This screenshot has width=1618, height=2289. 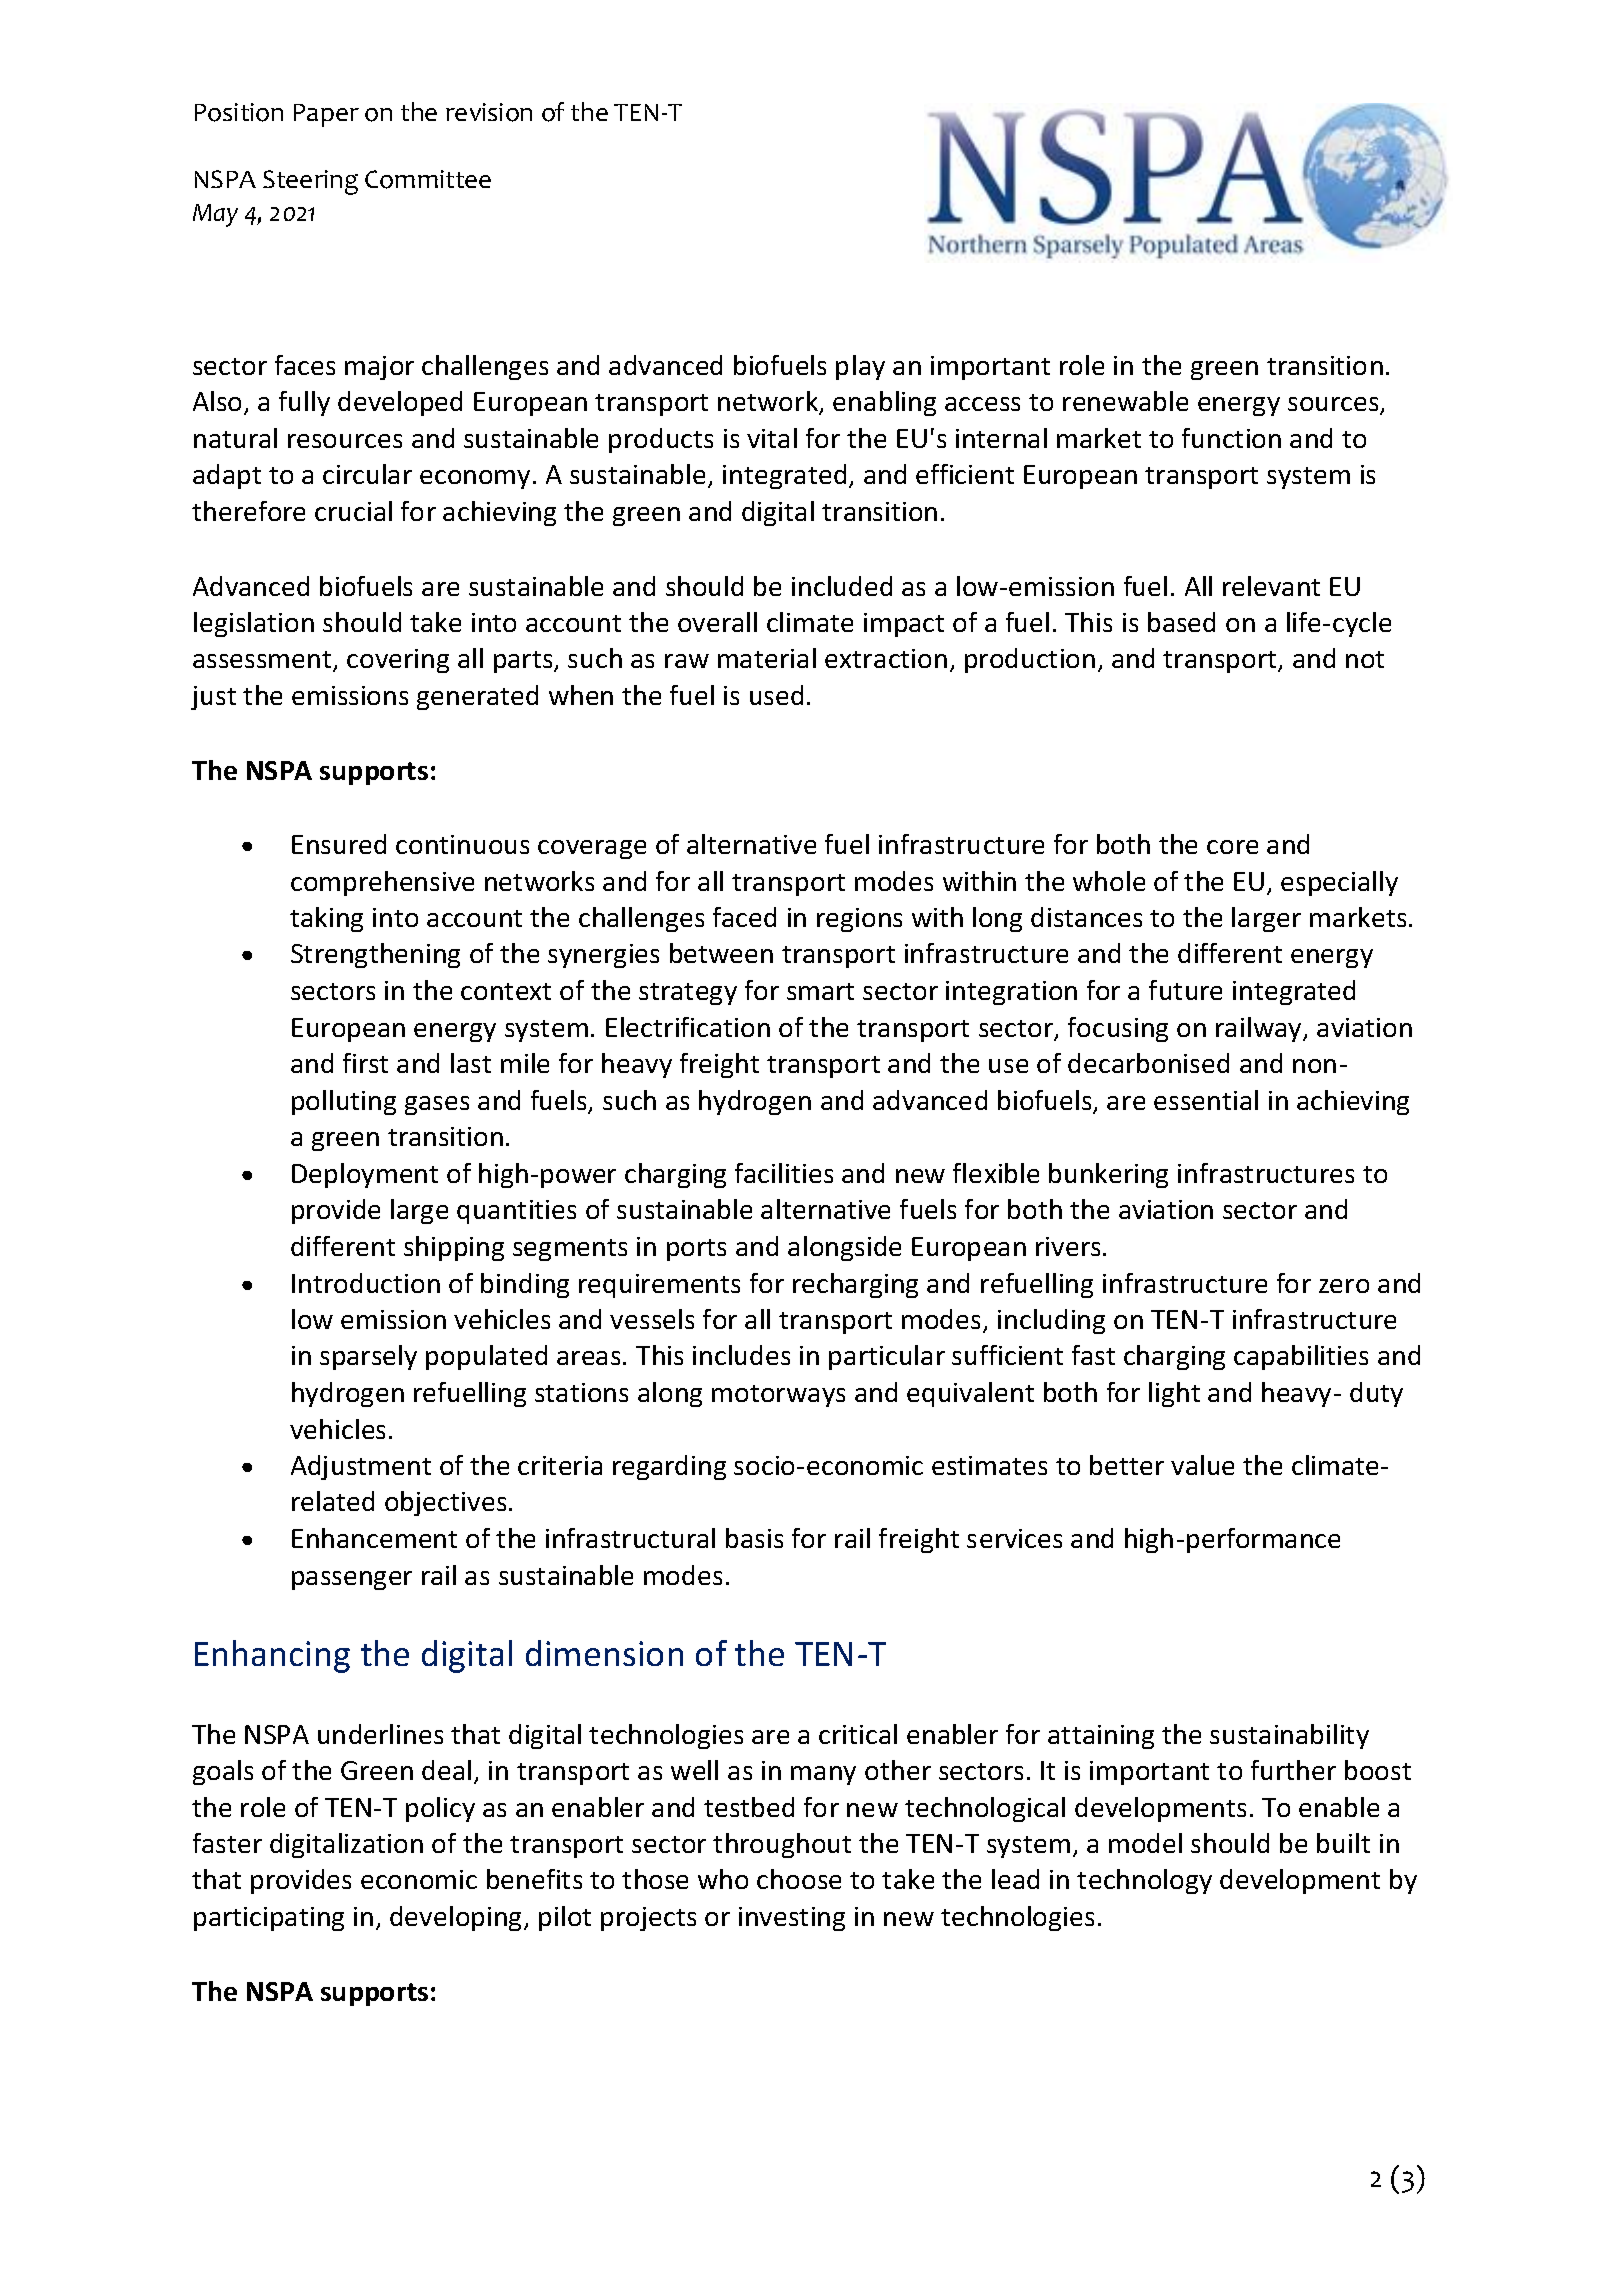 What do you see at coordinates (1185, 990) in the screenshot?
I see `future` at bounding box center [1185, 990].
